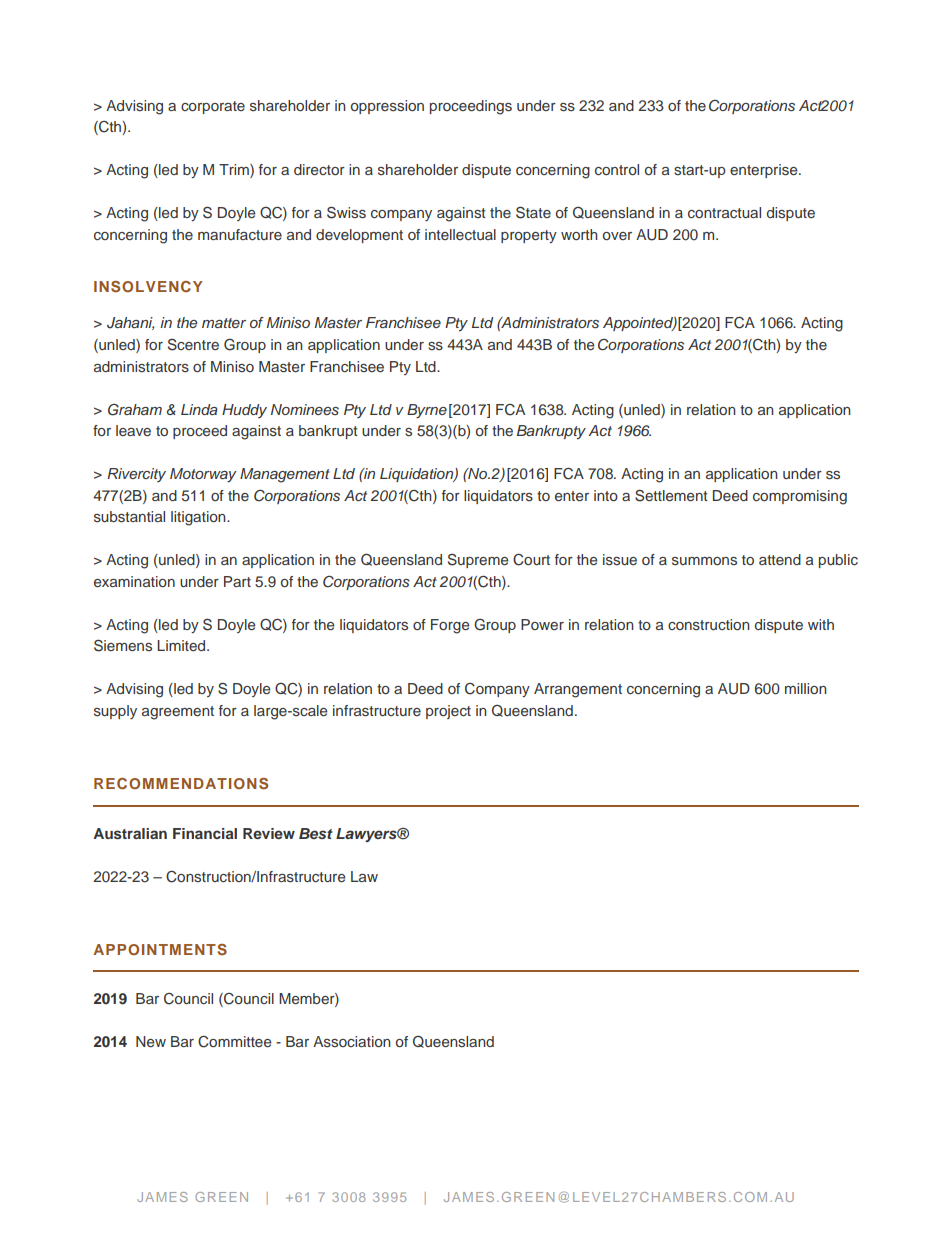 The width and height of the screenshot is (952, 1233). Describe the element at coordinates (448, 712) in the screenshot. I see `project` at that location.
